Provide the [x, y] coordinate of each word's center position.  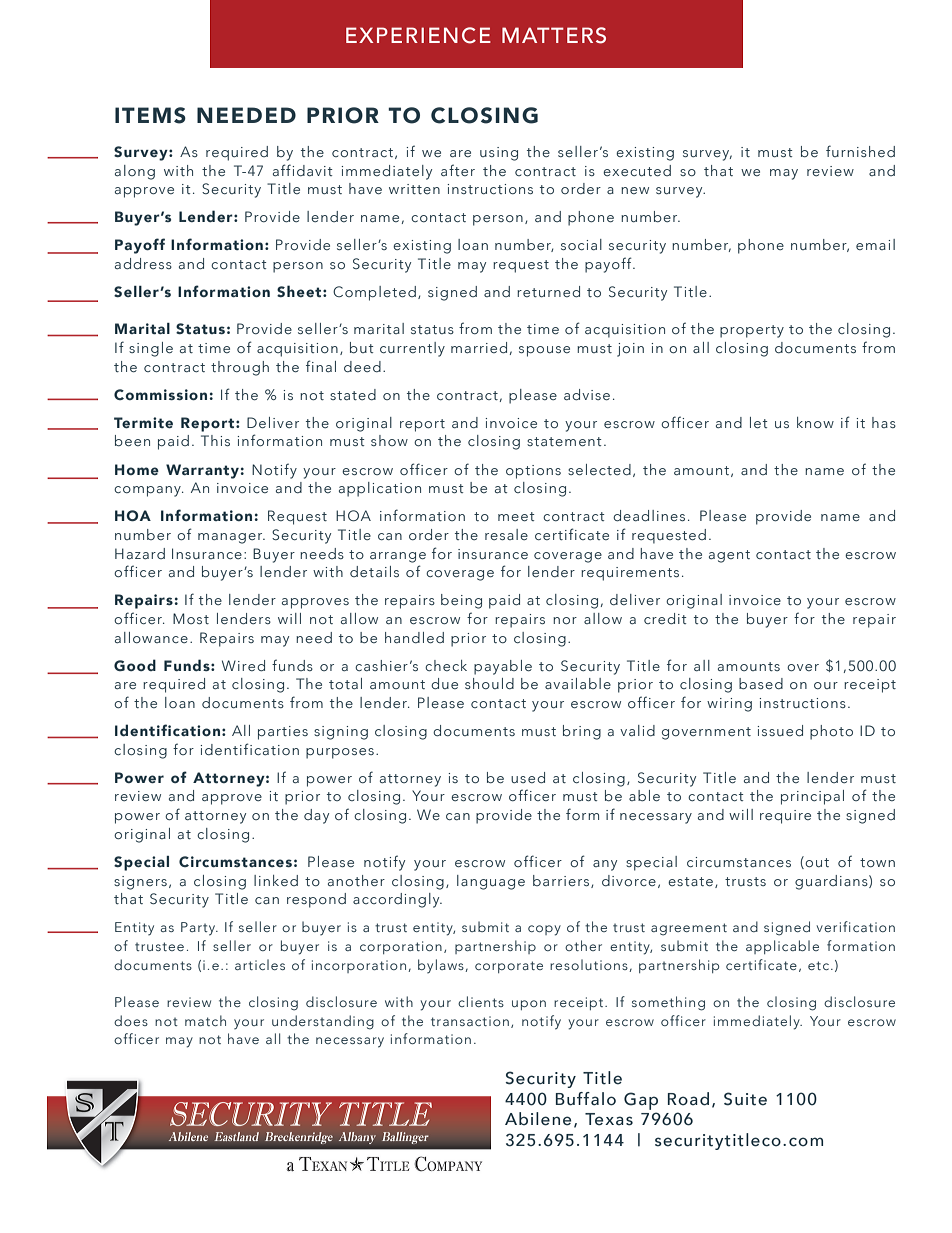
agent [729, 556]
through [240, 368]
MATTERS [554, 35]
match [205, 1020]
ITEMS [150, 115]
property [752, 331]
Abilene [538, 1119]
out [817, 862]
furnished [860, 151]
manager [231, 538]
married [479, 347]
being [461, 601]
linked [276, 880]
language [491, 882]
